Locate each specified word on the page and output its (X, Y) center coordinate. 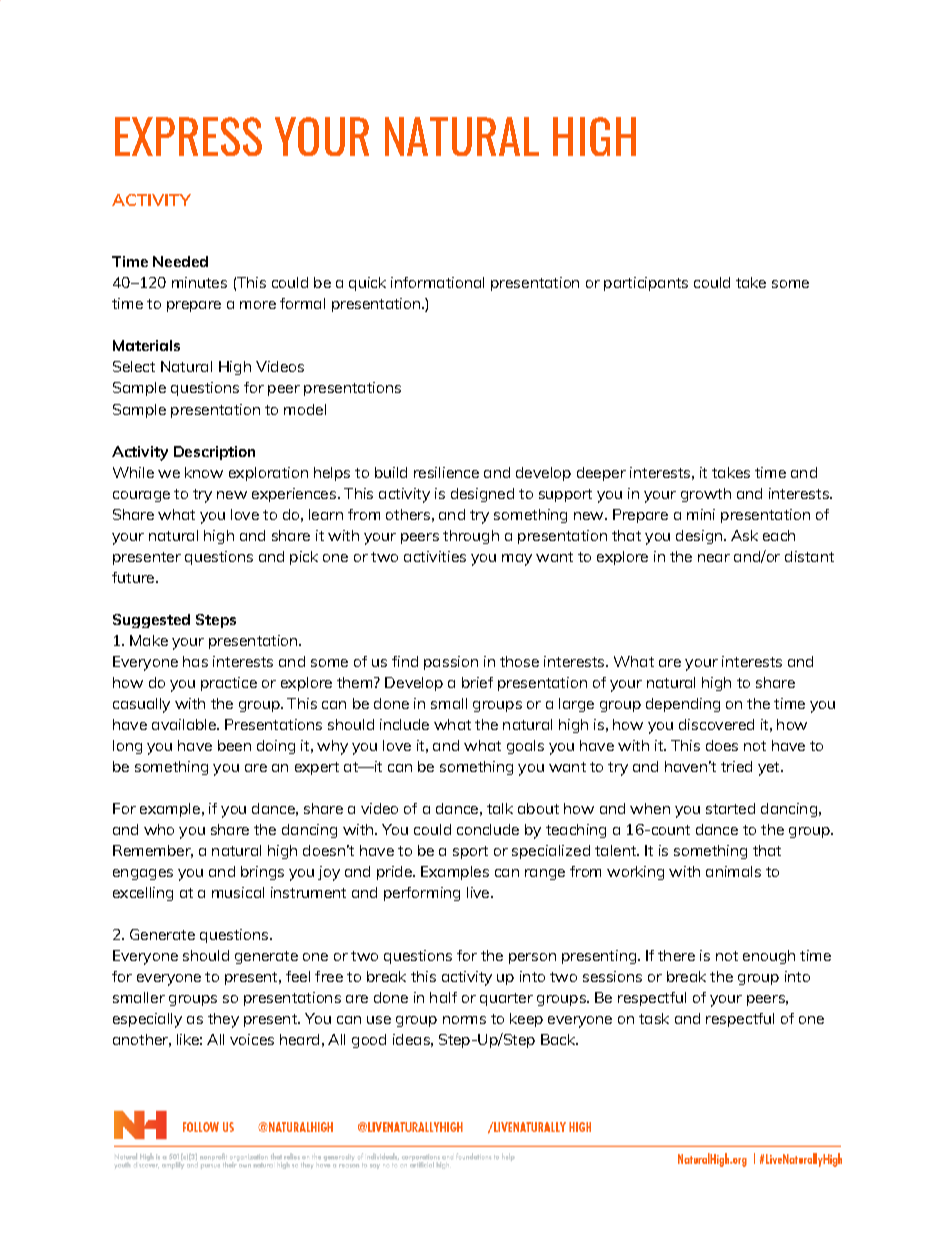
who (159, 829)
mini (701, 514)
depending (683, 705)
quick (367, 284)
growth (706, 495)
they (223, 1020)
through (471, 537)
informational (437, 282)
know (204, 472)
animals (733, 871)
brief (477, 682)
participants (646, 284)
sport (470, 852)
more (258, 305)
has (195, 661)
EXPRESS (188, 136)
